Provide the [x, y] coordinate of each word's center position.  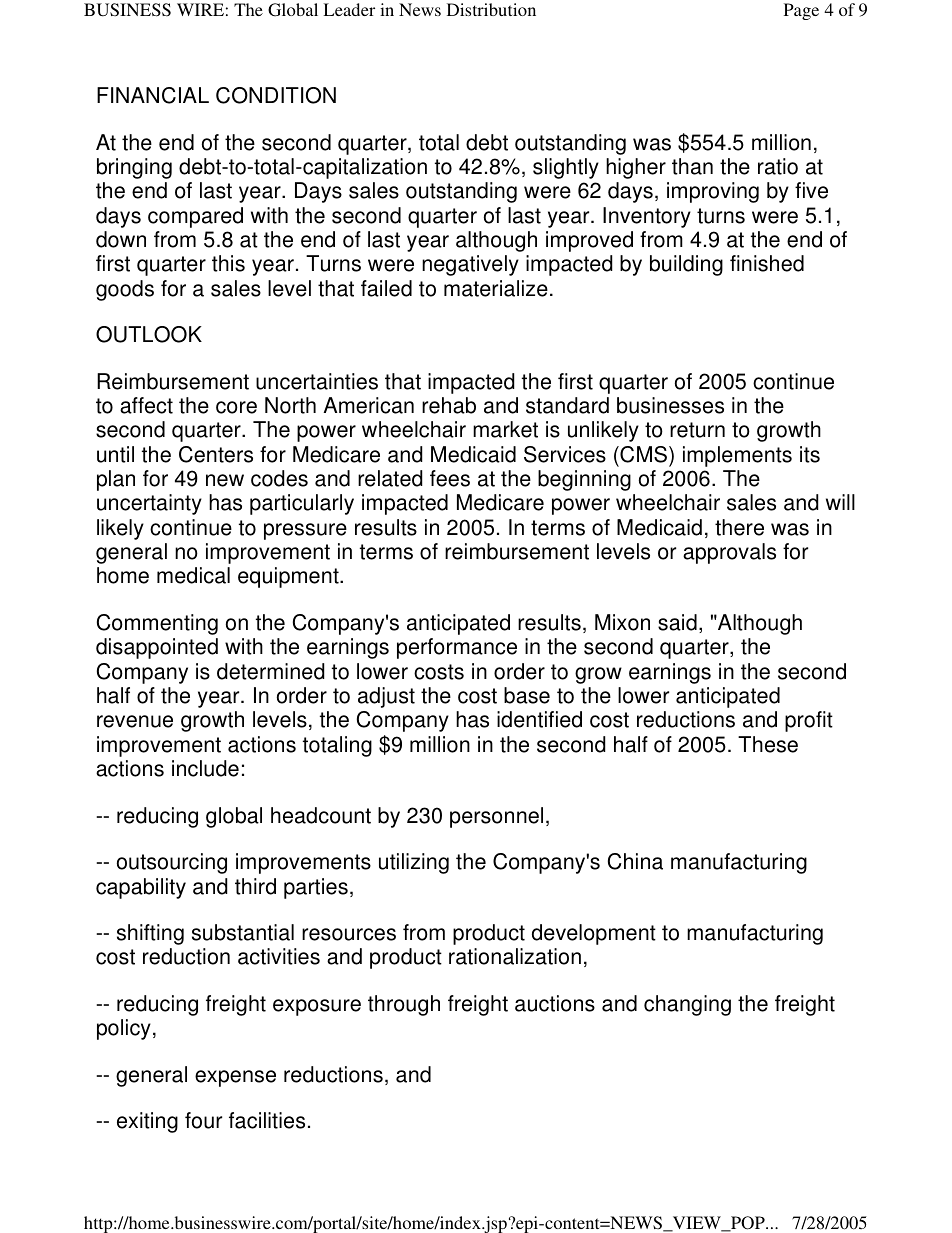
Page [801, 11]
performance [457, 648]
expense [235, 1078]
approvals [729, 553]
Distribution [491, 9]
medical [193, 575]
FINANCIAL [153, 95]
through [404, 1005]
